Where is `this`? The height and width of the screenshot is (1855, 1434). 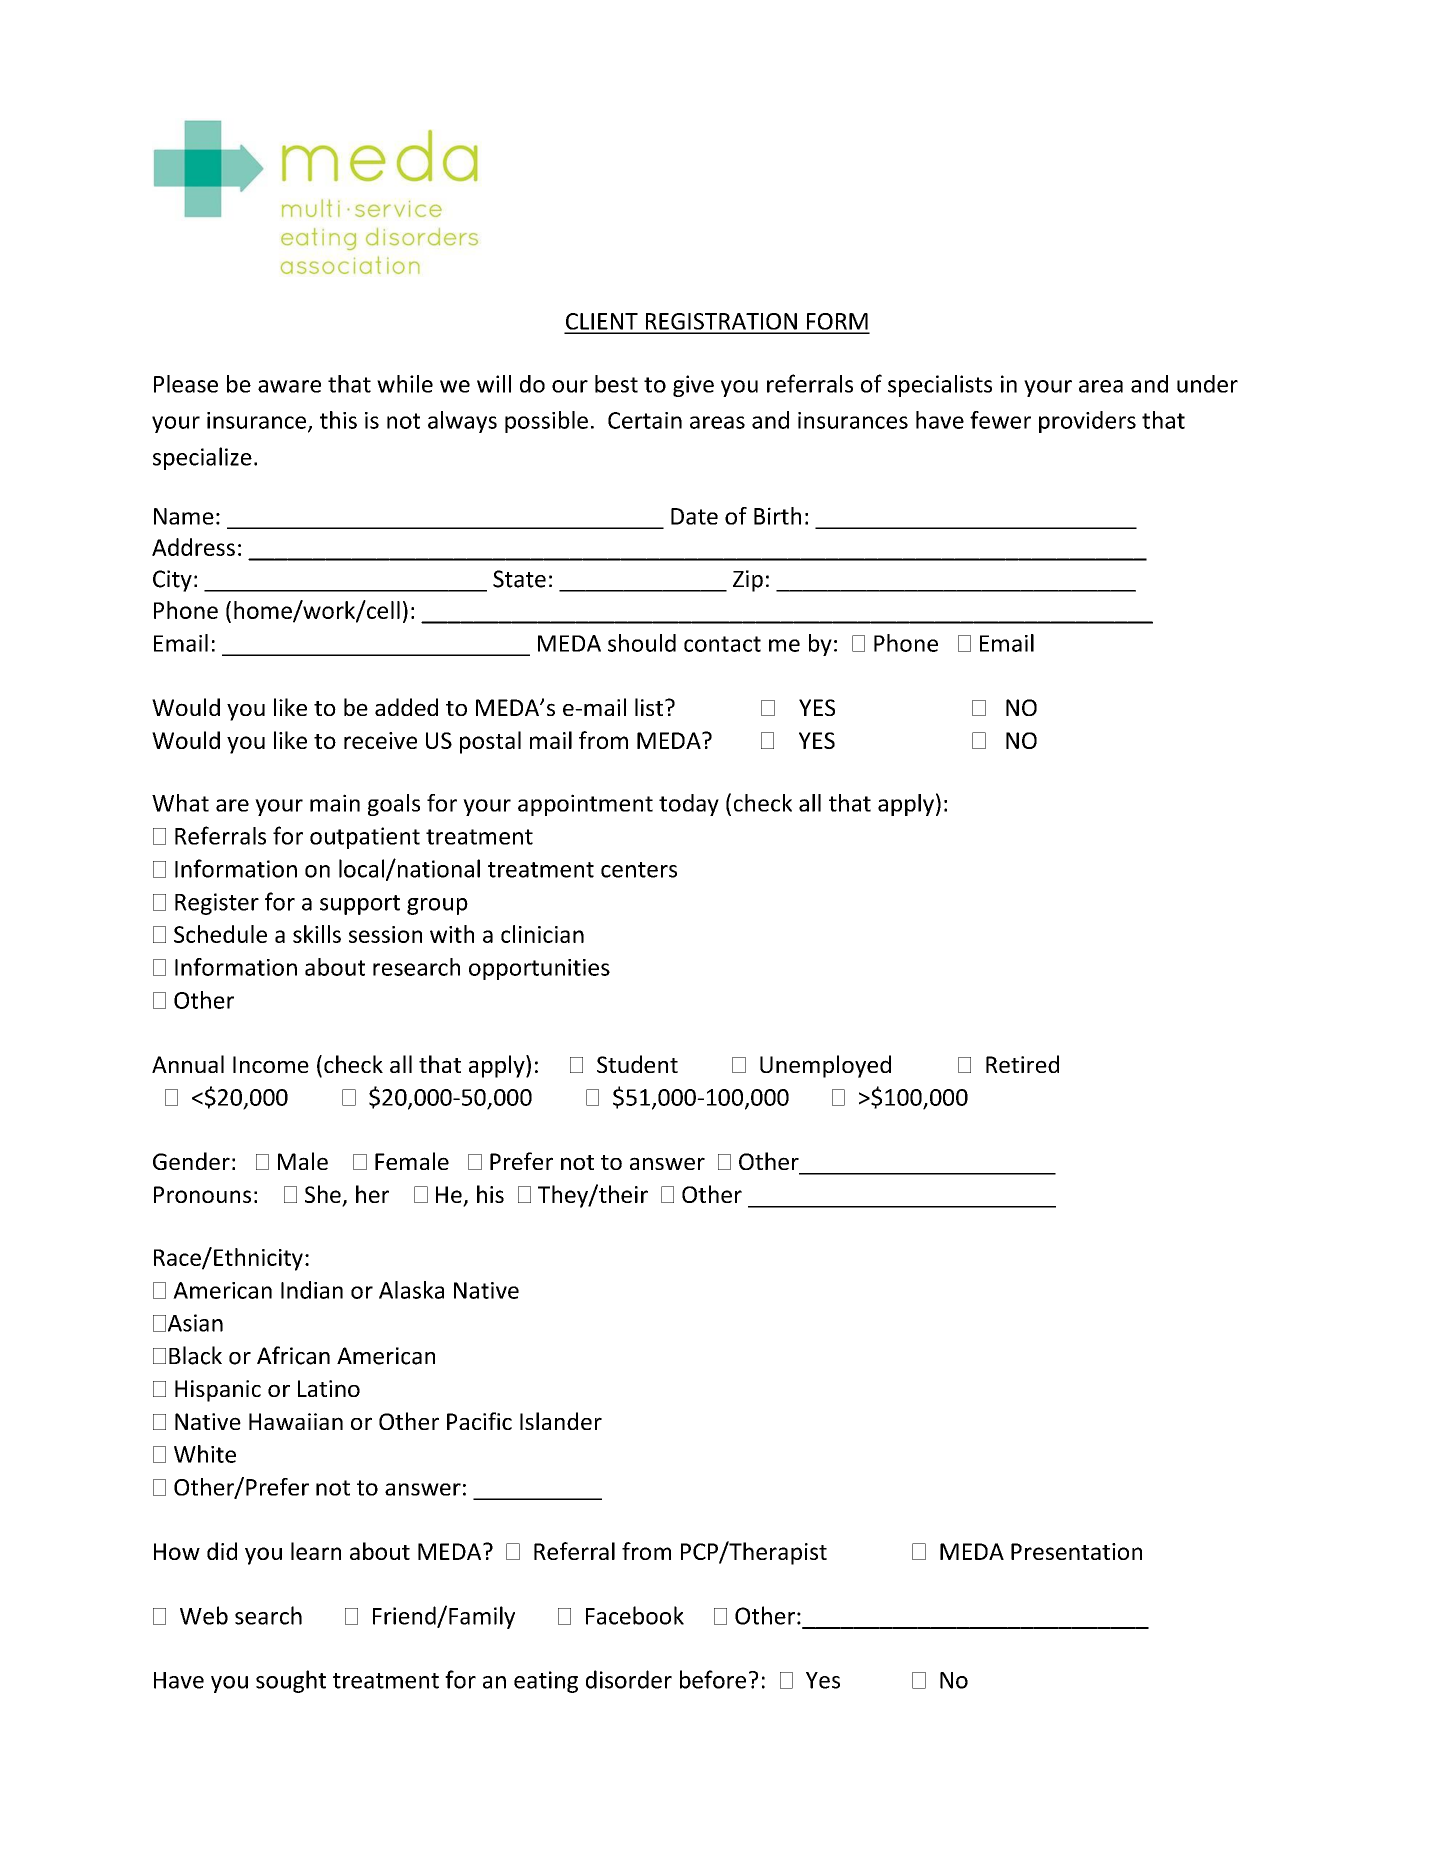 this is located at coordinates (338, 420).
